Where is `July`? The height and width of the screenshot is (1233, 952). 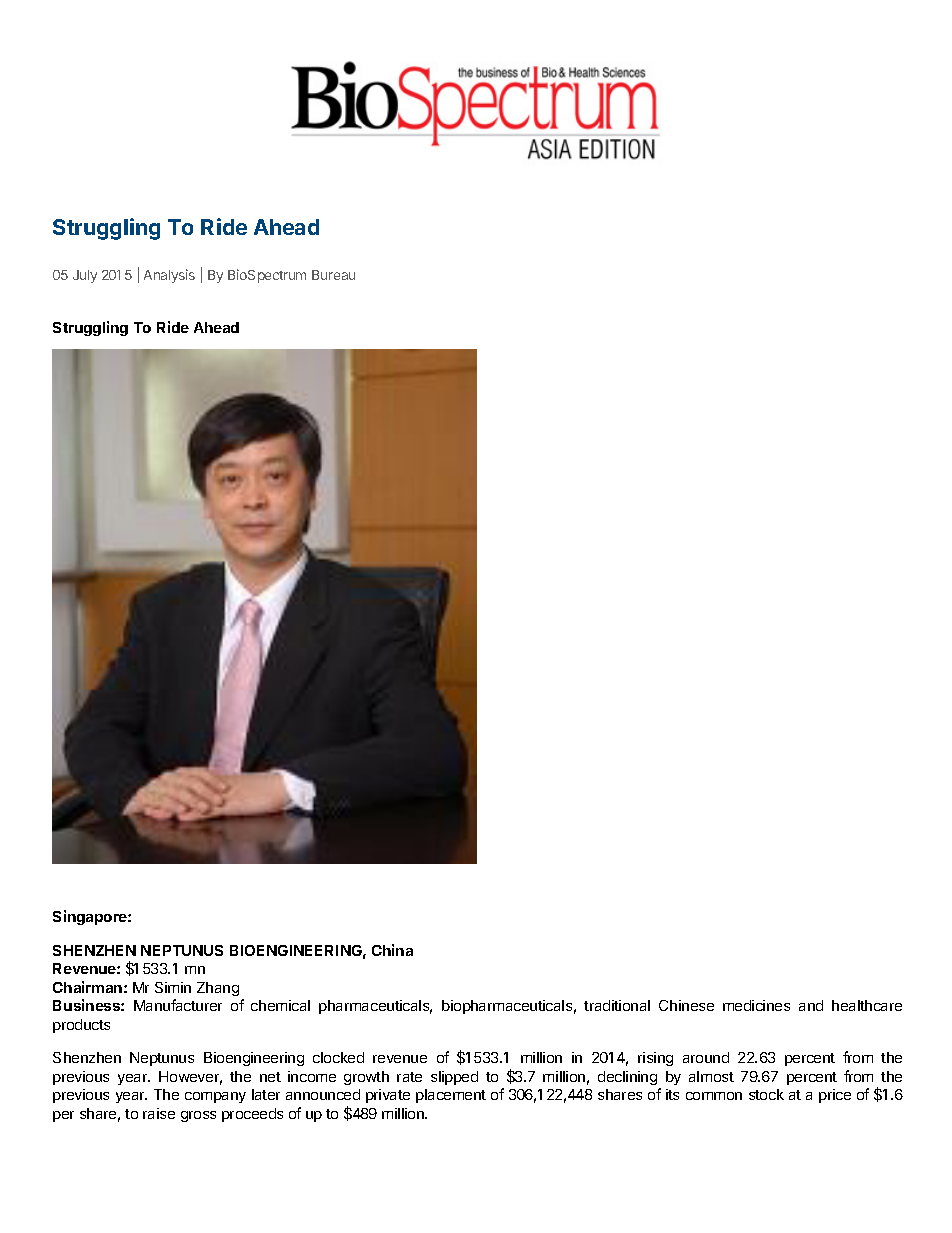 July is located at coordinates (85, 276).
